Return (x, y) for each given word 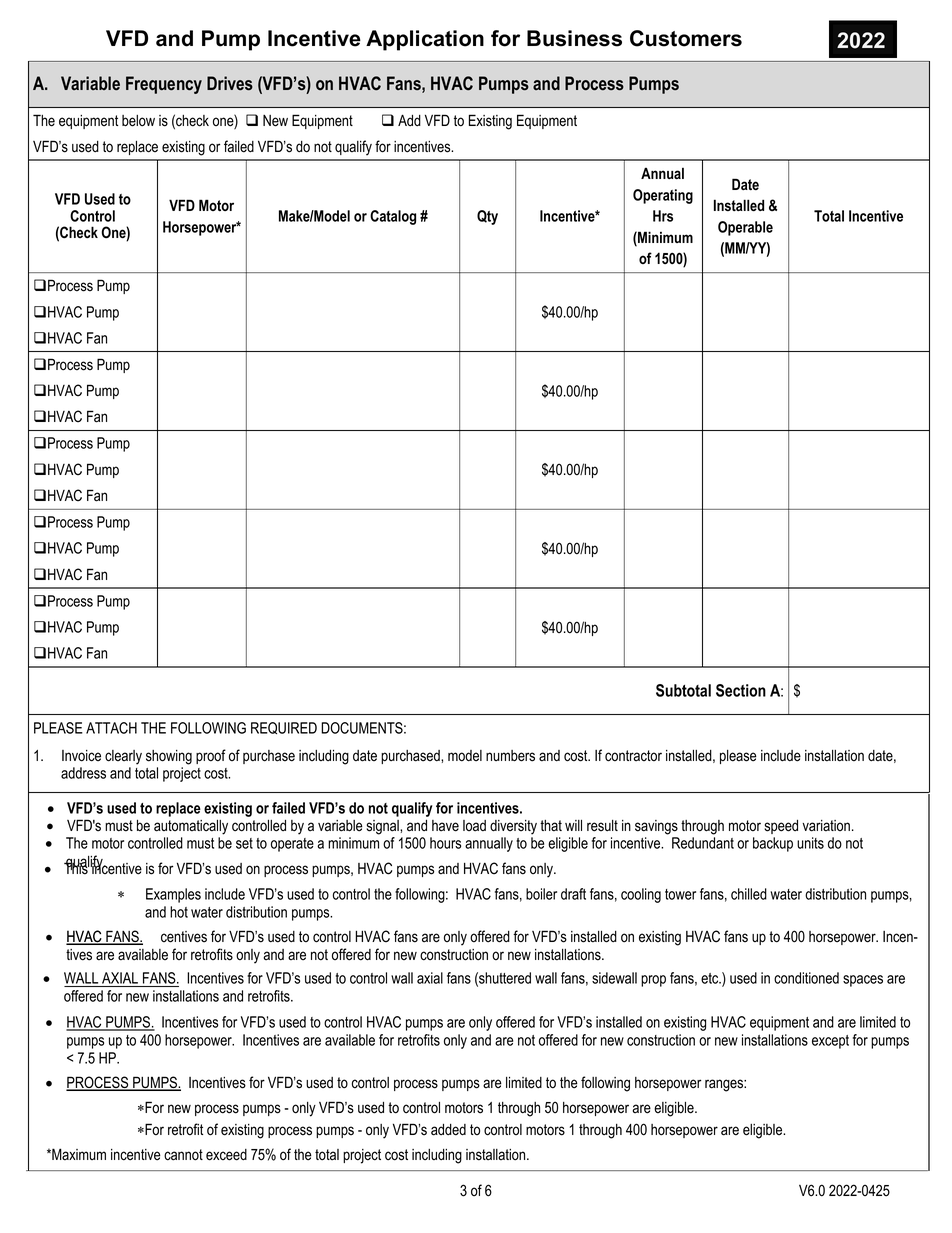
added (448, 1130)
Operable (745, 228)
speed (781, 827)
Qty (487, 217)
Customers (686, 38)
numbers (510, 756)
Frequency (164, 85)
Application (425, 40)
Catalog (393, 217)
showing (169, 757)
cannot (183, 1155)
